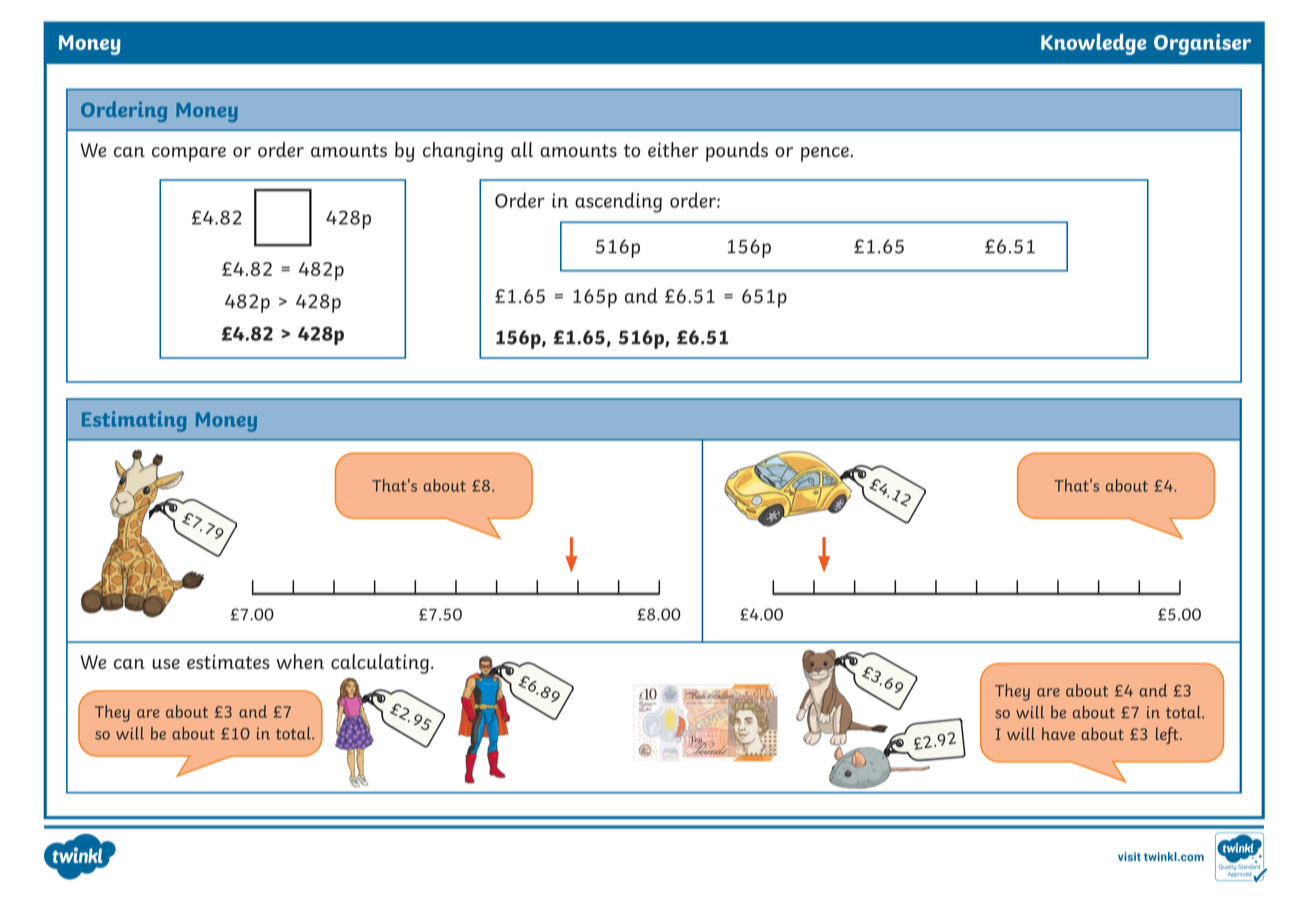 The height and width of the document is (924, 1308). What do you see at coordinates (134, 421) in the document?
I see `Estimating` at bounding box center [134, 421].
